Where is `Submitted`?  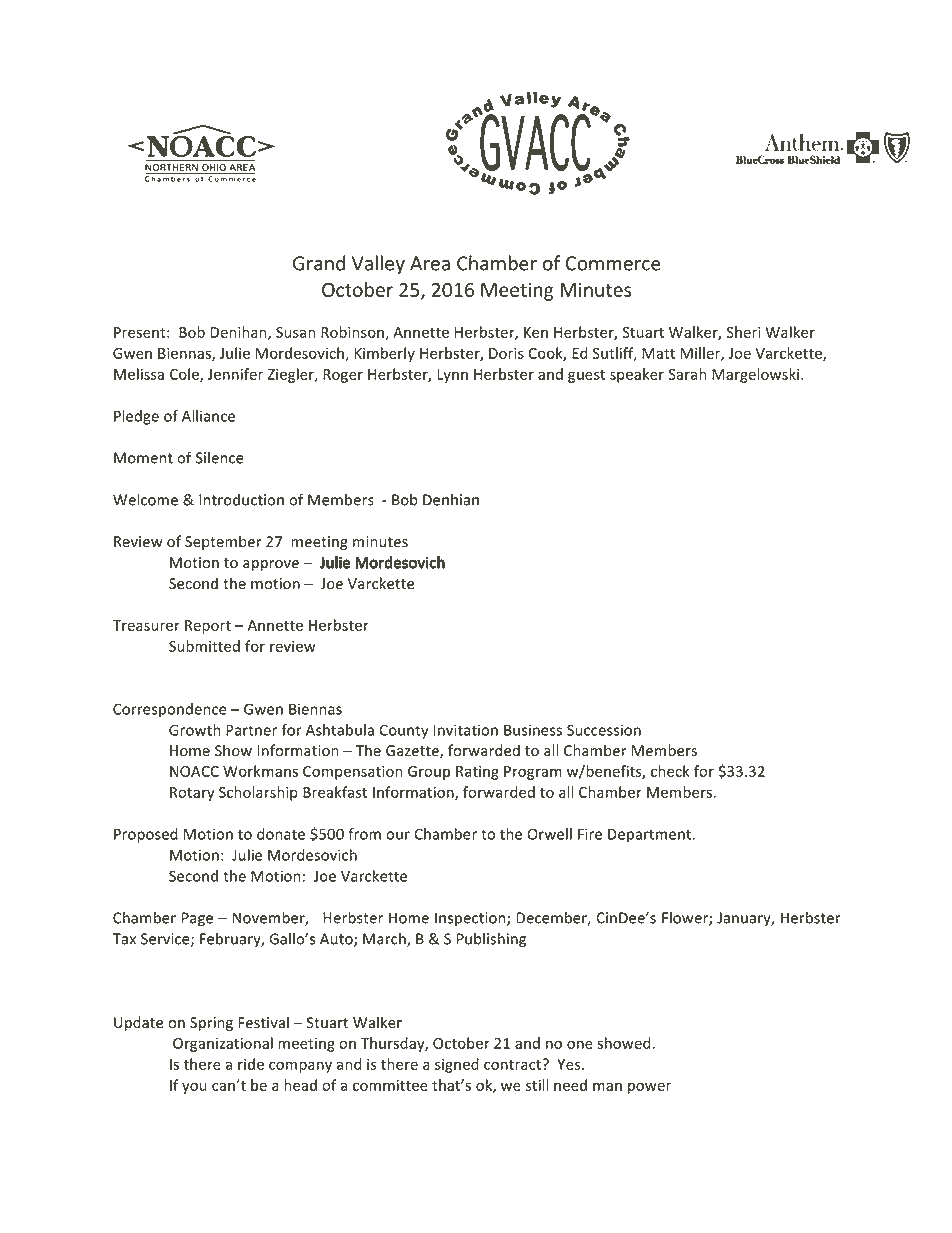
Submitted is located at coordinates (204, 646).
